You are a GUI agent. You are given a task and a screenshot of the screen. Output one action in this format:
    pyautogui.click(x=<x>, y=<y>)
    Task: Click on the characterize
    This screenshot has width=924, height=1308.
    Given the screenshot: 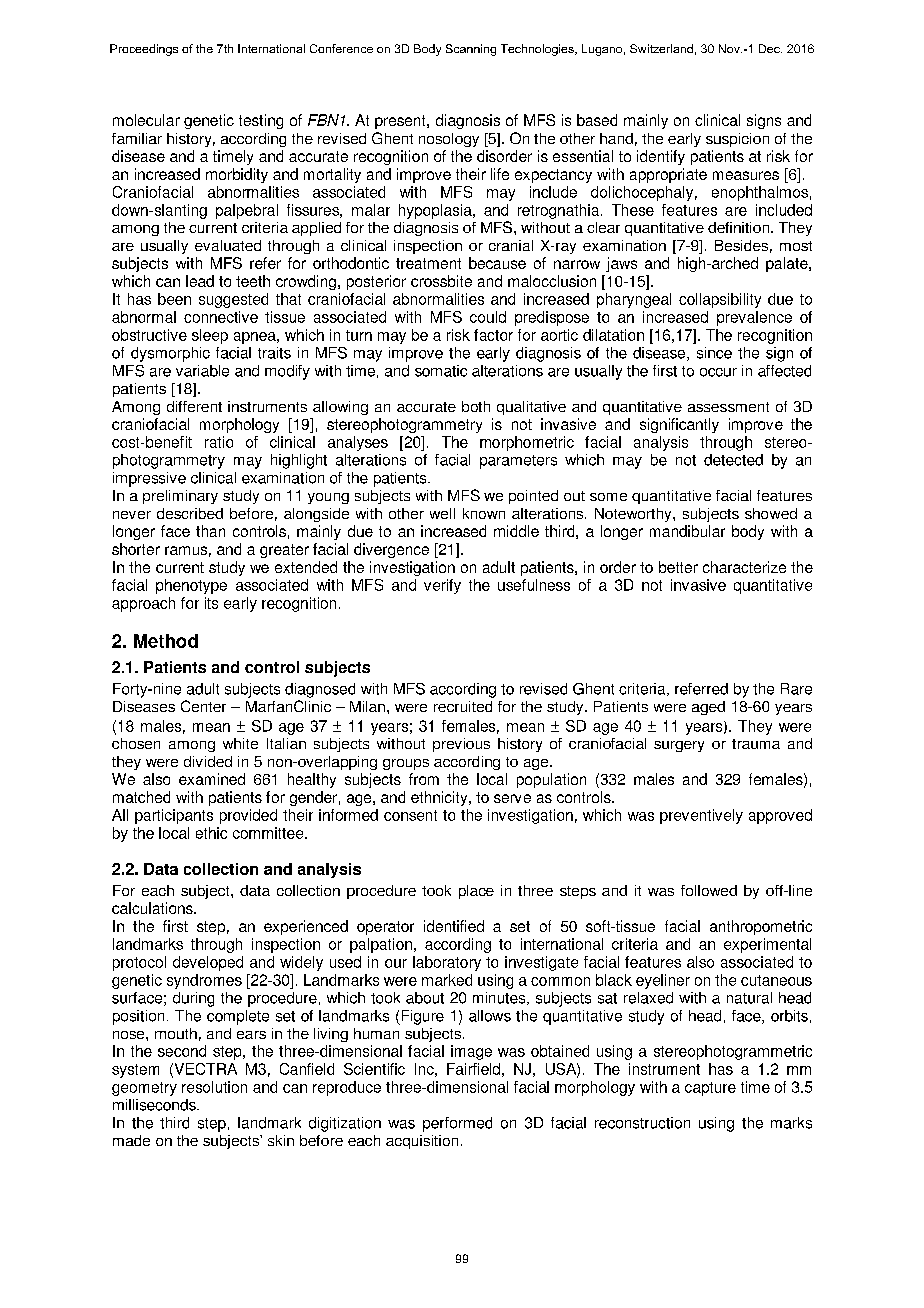 What is the action you would take?
    pyautogui.click(x=744, y=567)
